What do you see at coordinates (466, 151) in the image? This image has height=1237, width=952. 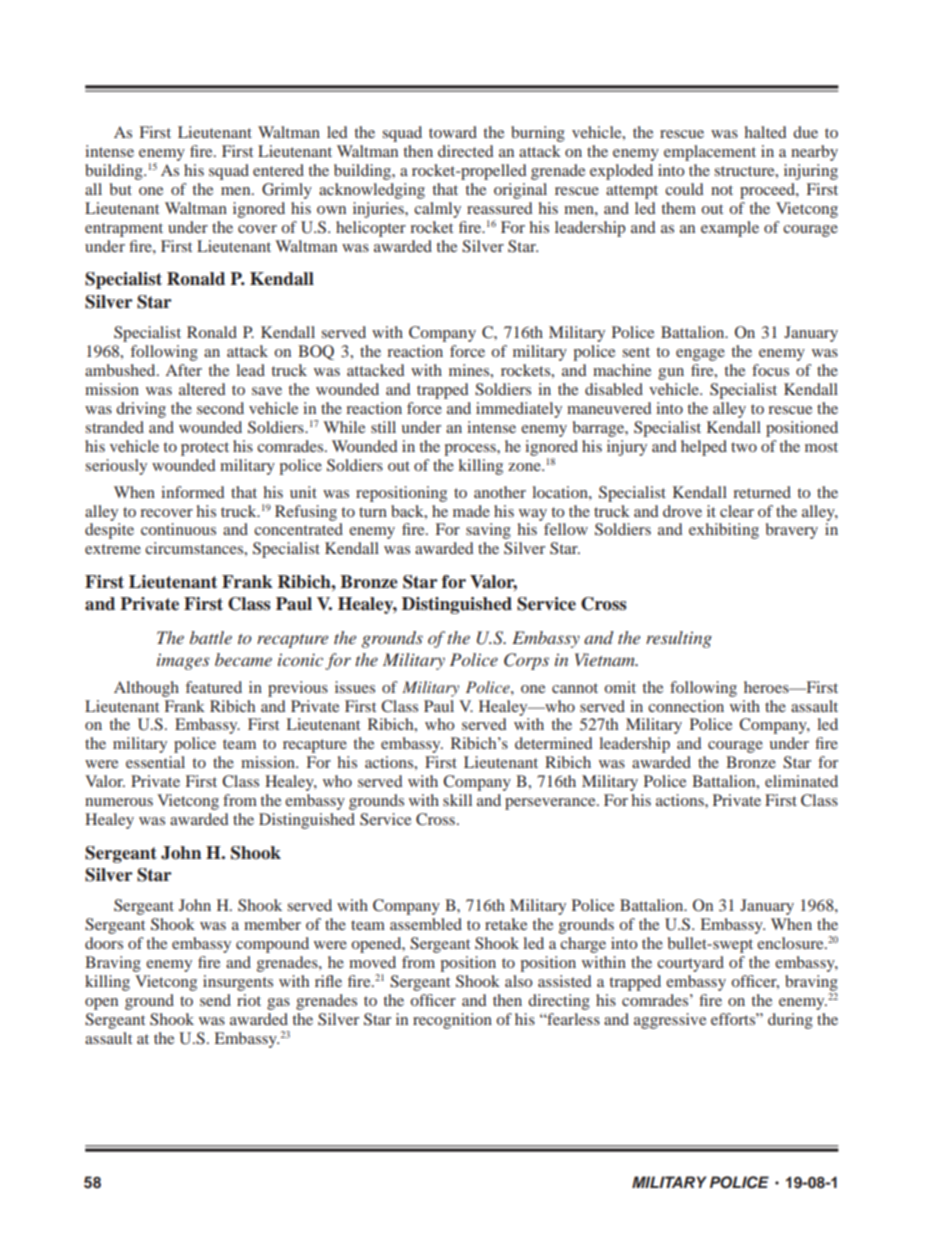 I see `directed` at bounding box center [466, 151].
